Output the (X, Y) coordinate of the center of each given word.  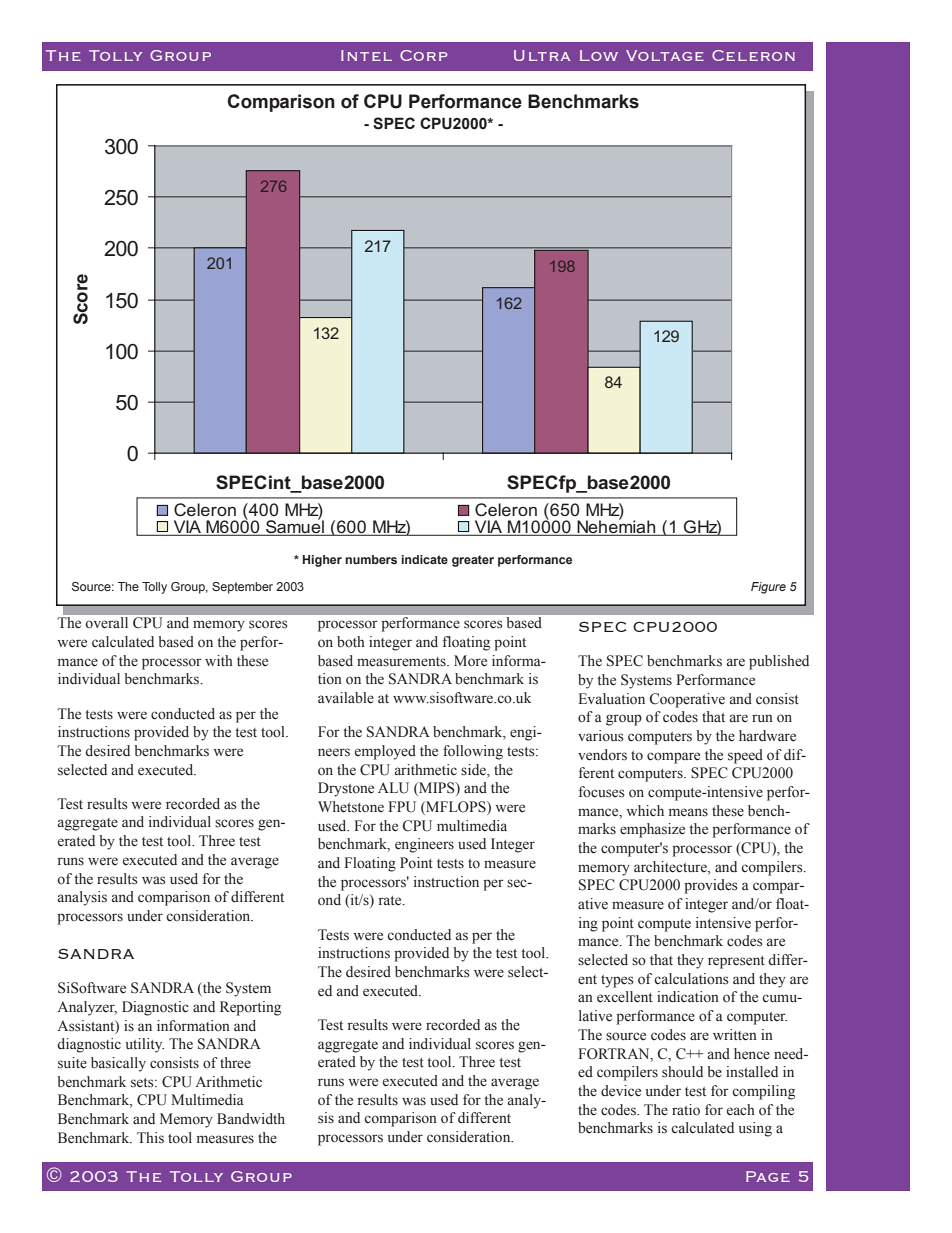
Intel (366, 55)
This (150, 1138)
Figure (768, 588)
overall (107, 622)
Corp (423, 55)
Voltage (665, 55)
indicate (424, 559)
